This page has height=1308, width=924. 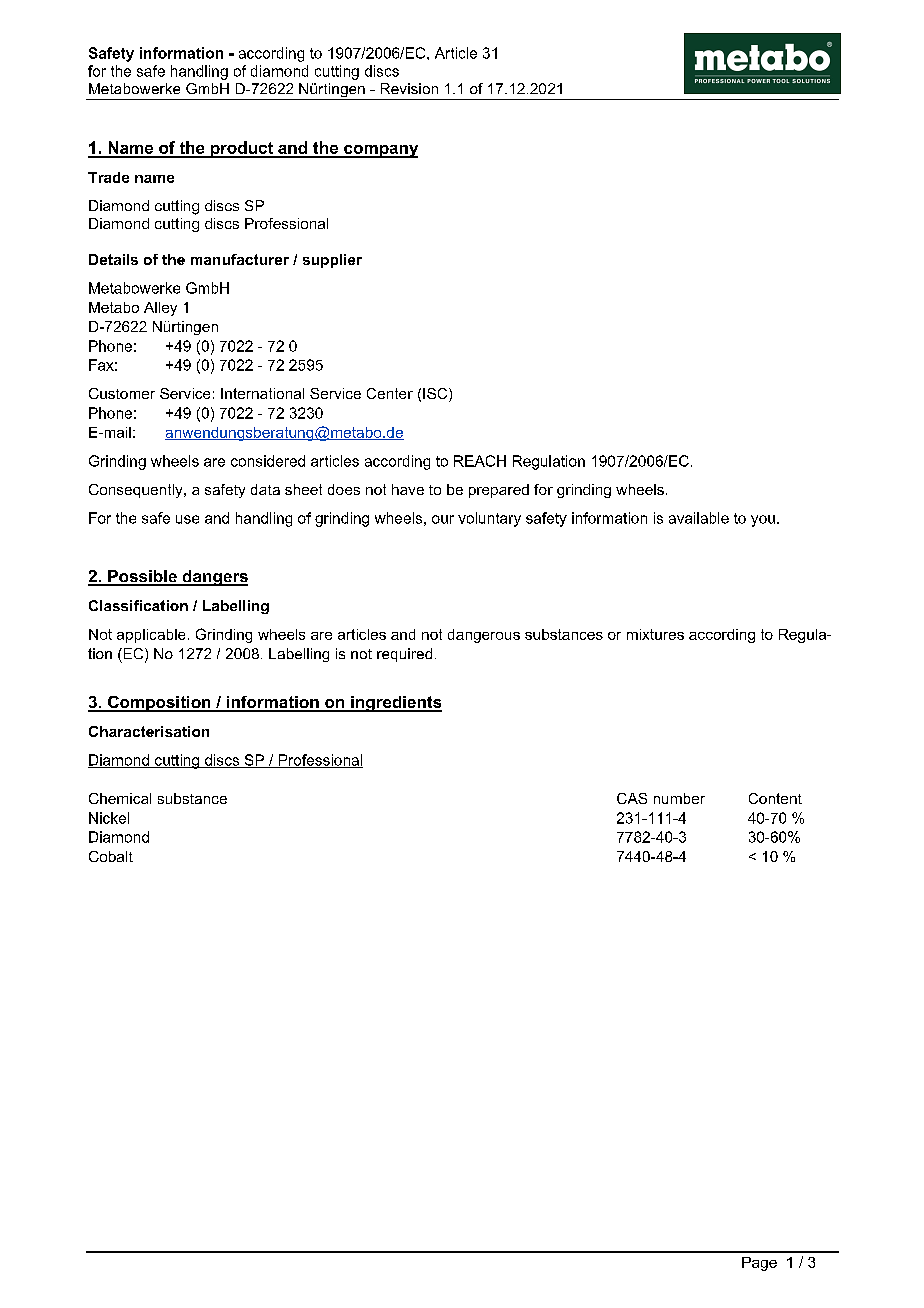 What do you see at coordinates (759, 1264) in the page?
I see `Page` at bounding box center [759, 1264].
